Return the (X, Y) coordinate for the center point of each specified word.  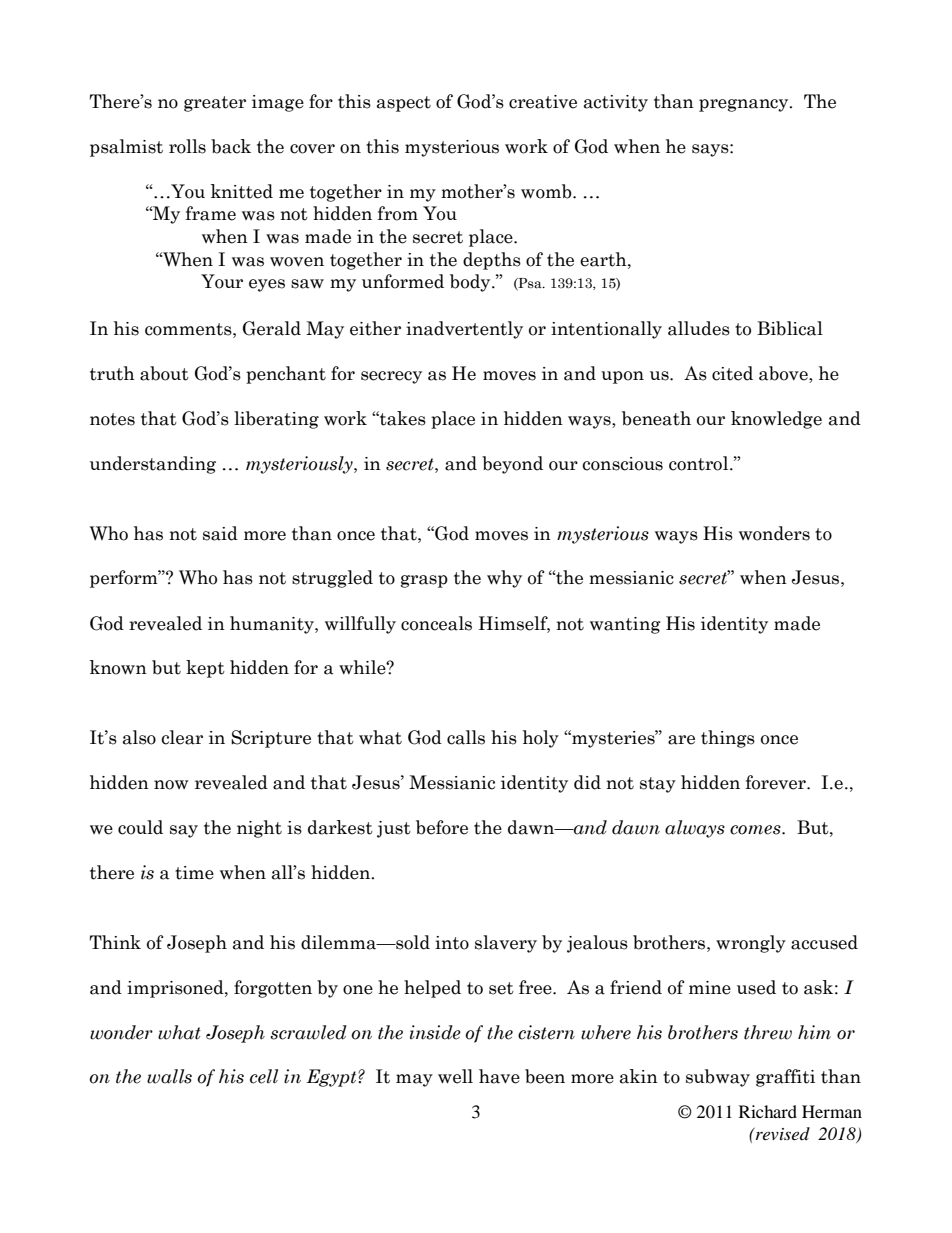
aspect (404, 104)
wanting (625, 625)
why (504, 579)
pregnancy (745, 105)
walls (169, 1076)
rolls (187, 146)
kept (205, 669)
